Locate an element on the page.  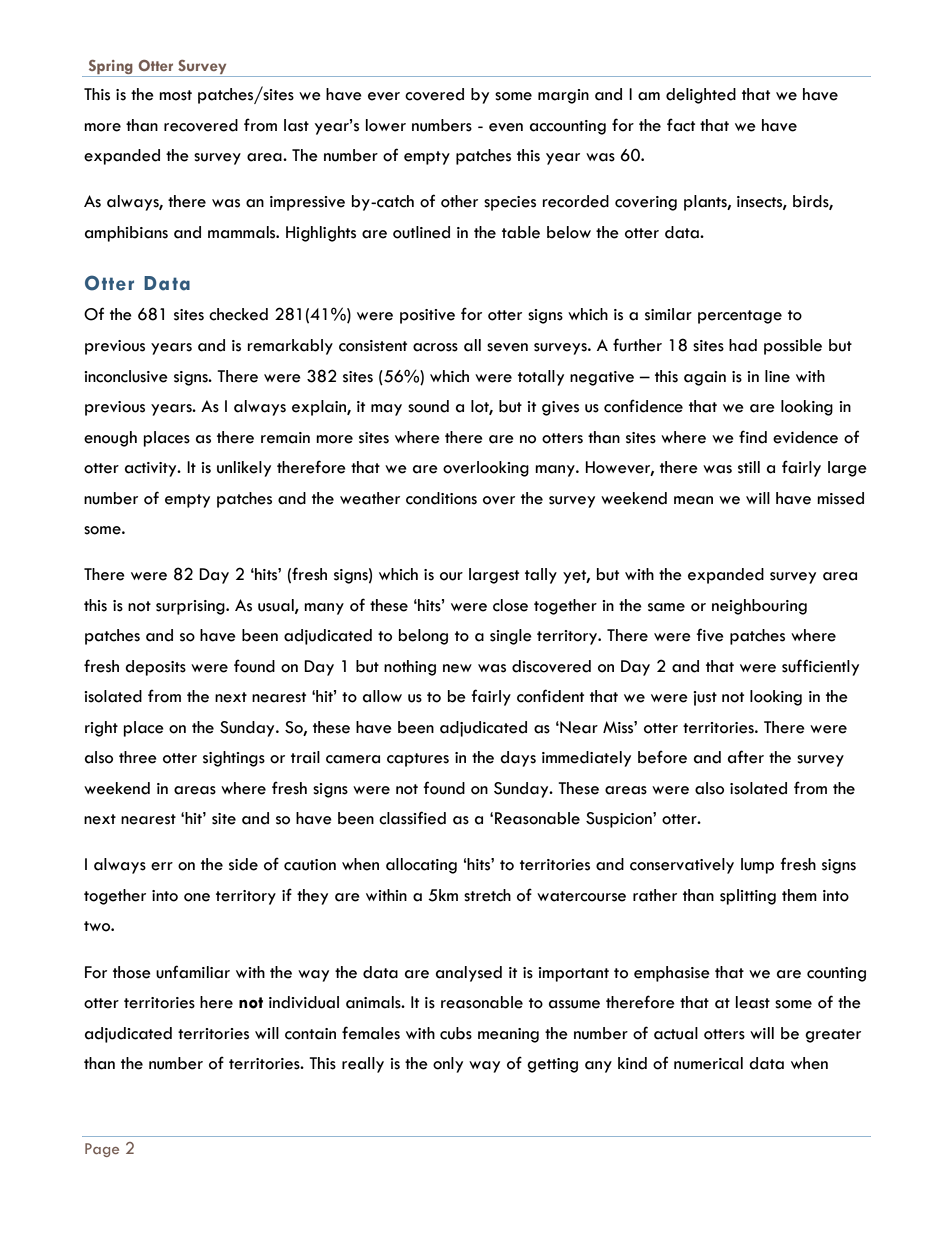
delighted is located at coordinates (701, 96).
